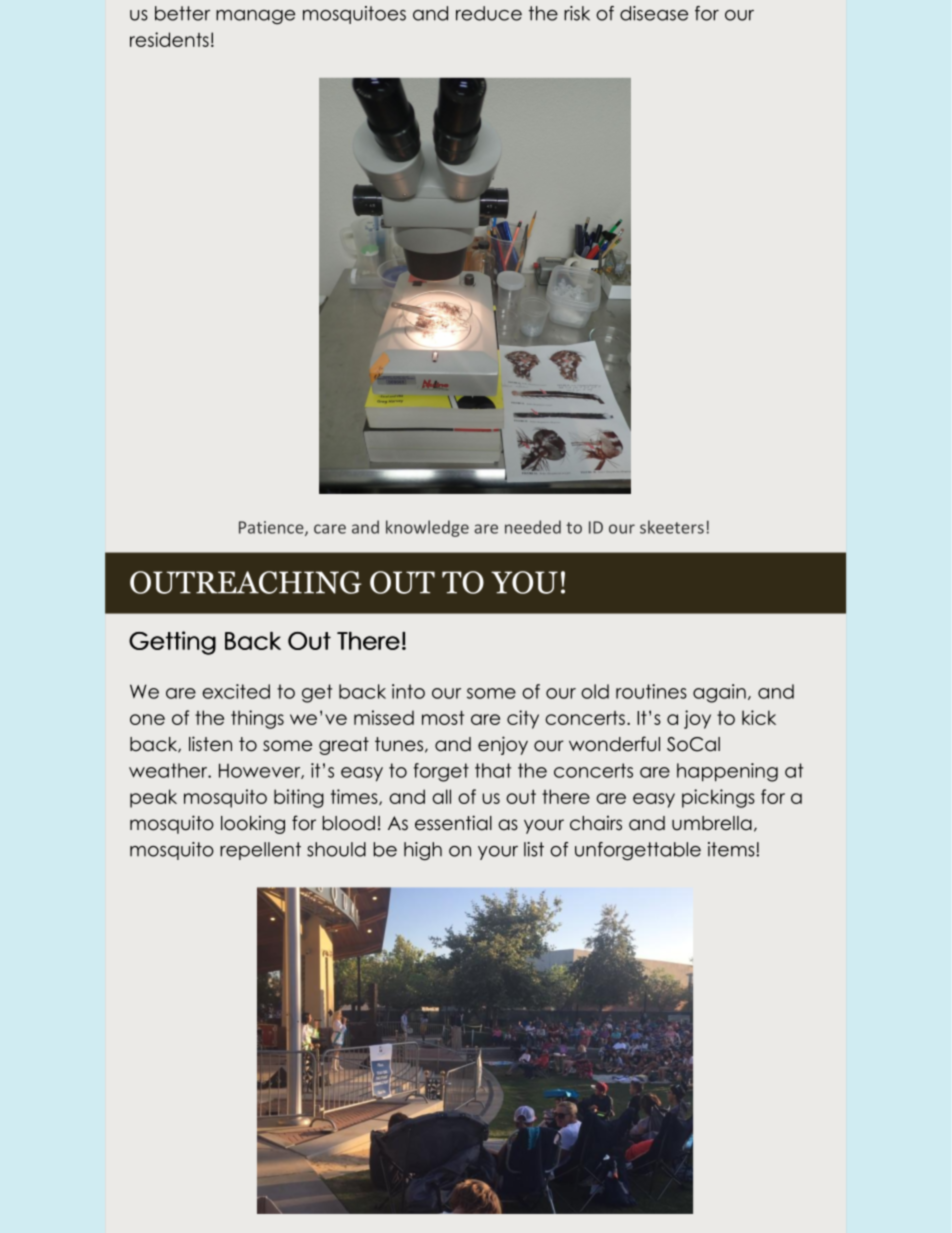  Describe the element at coordinates (453, 823) in the document. I see `essential` at that location.
